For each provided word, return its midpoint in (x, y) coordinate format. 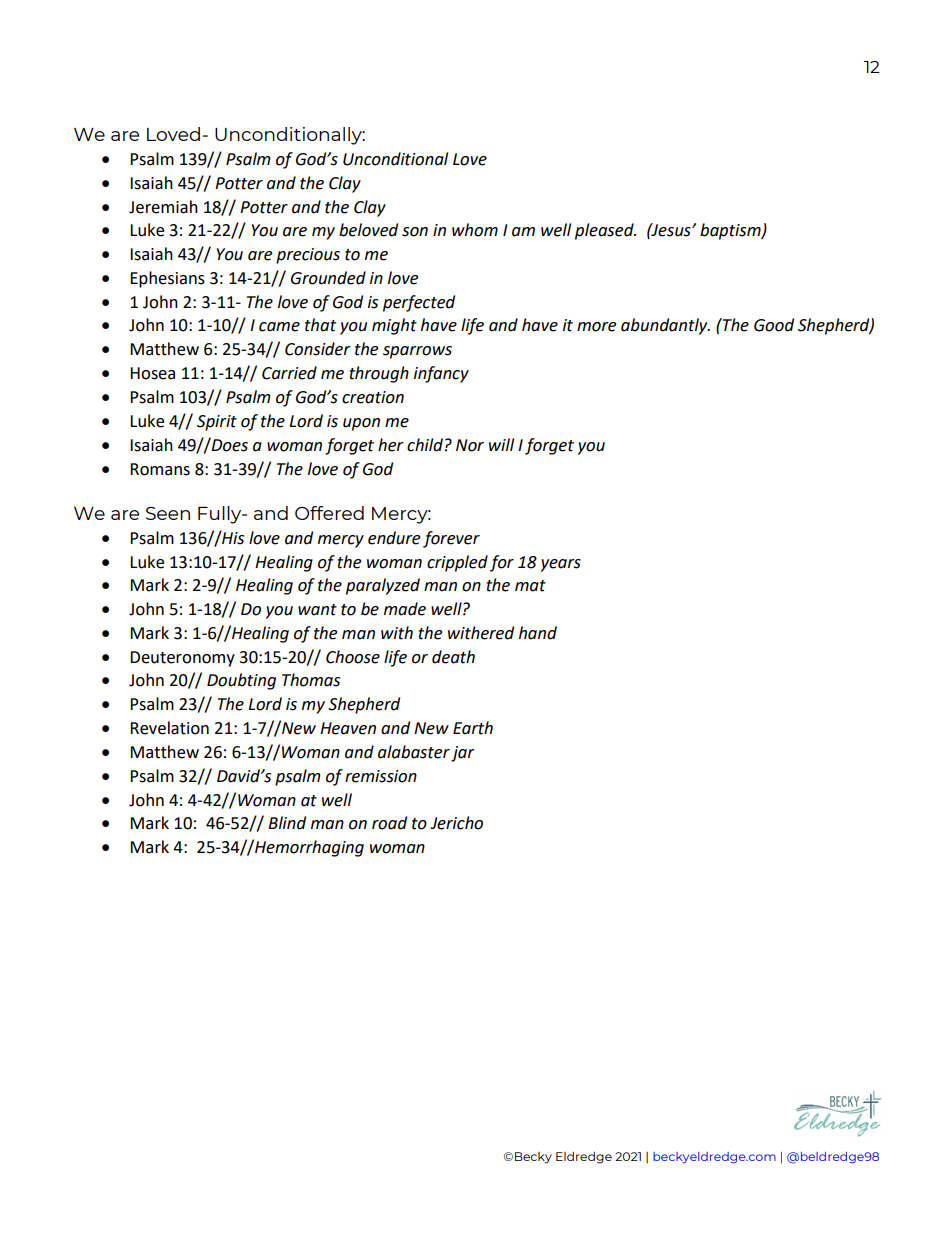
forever (451, 539)
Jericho (456, 823)
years (561, 565)
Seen (168, 513)
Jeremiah (163, 207)
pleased (605, 231)
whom (475, 230)
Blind (287, 823)
